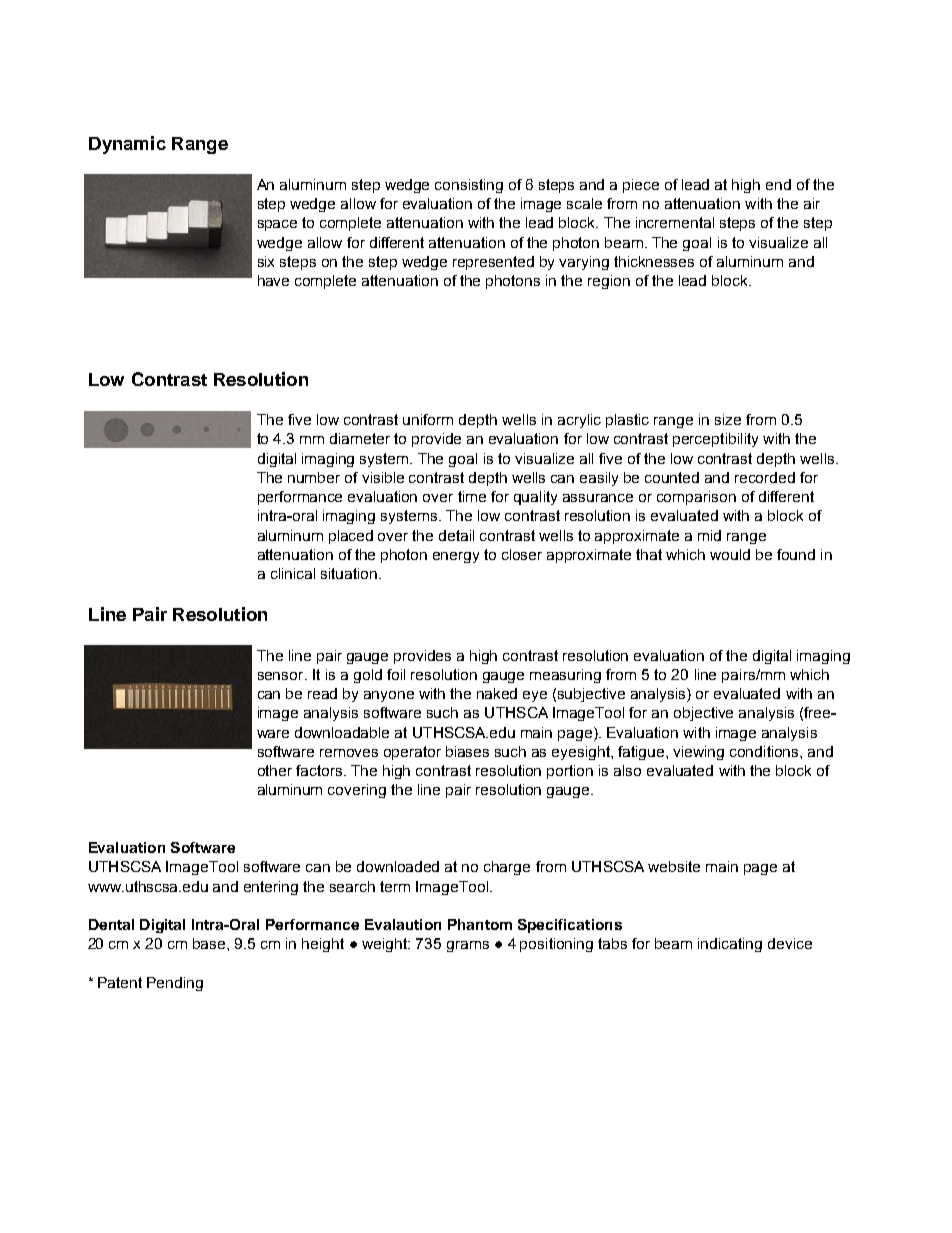 The height and width of the screenshot is (1233, 952). What do you see at coordinates (282, 676) in the screenshot?
I see `sensor` at bounding box center [282, 676].
